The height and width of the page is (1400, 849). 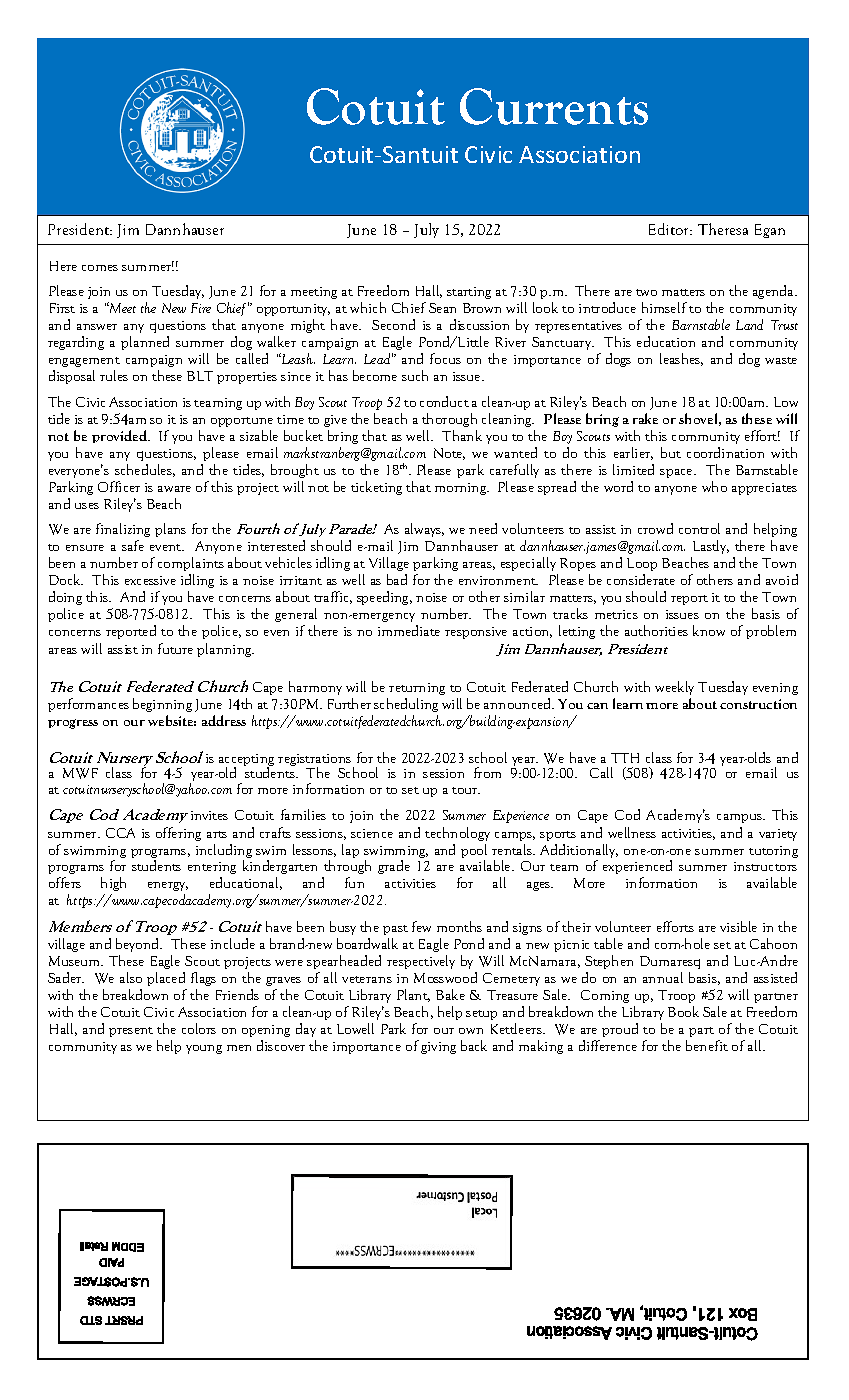 I want to click on bad, so click(x=397, y=579).
